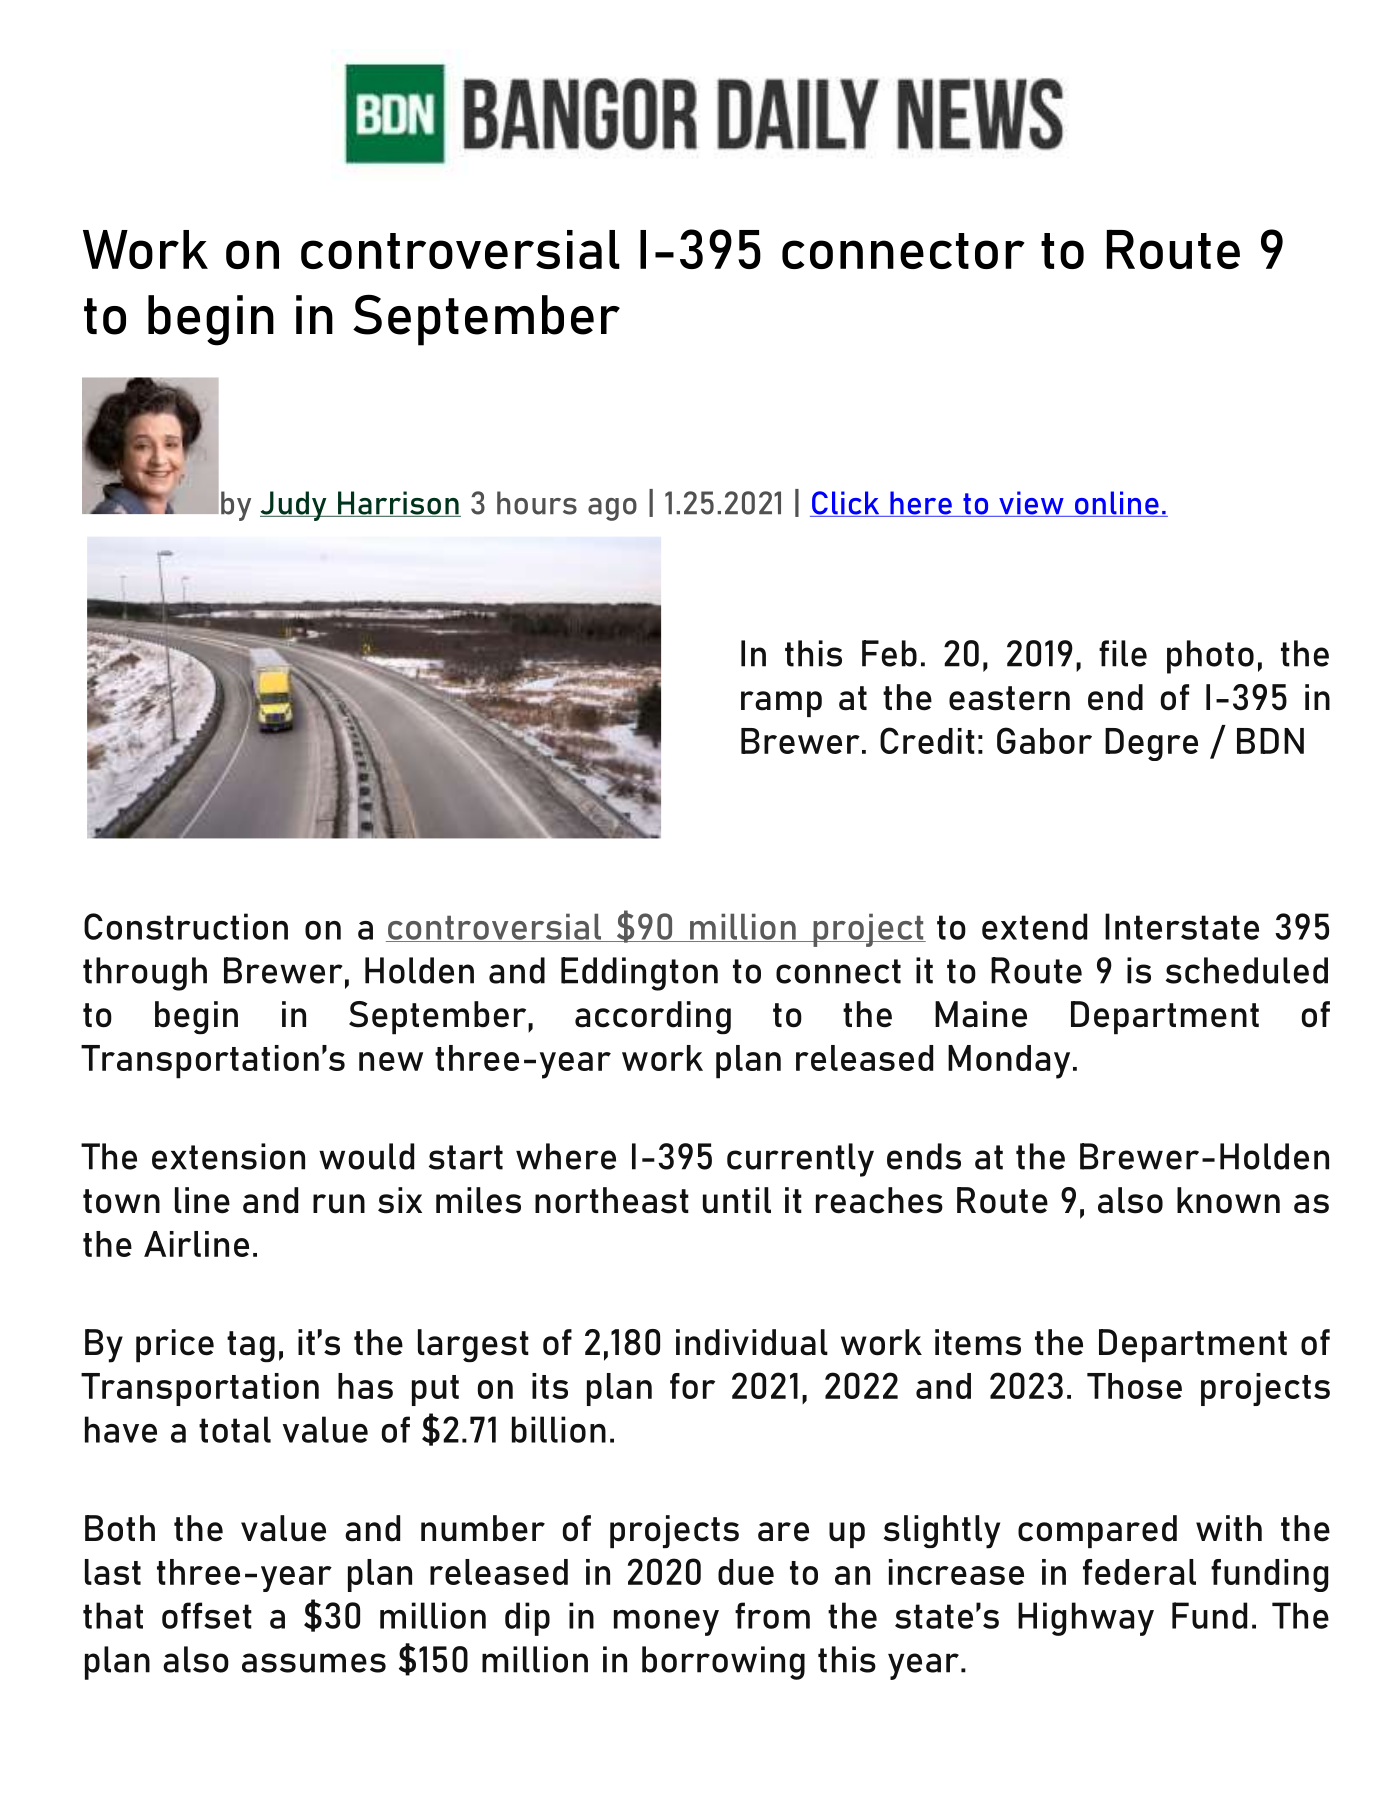  What do you see at coordinates (1031, 504) in the screenshot?
I see `view` at bounding box center [1031, 504].
